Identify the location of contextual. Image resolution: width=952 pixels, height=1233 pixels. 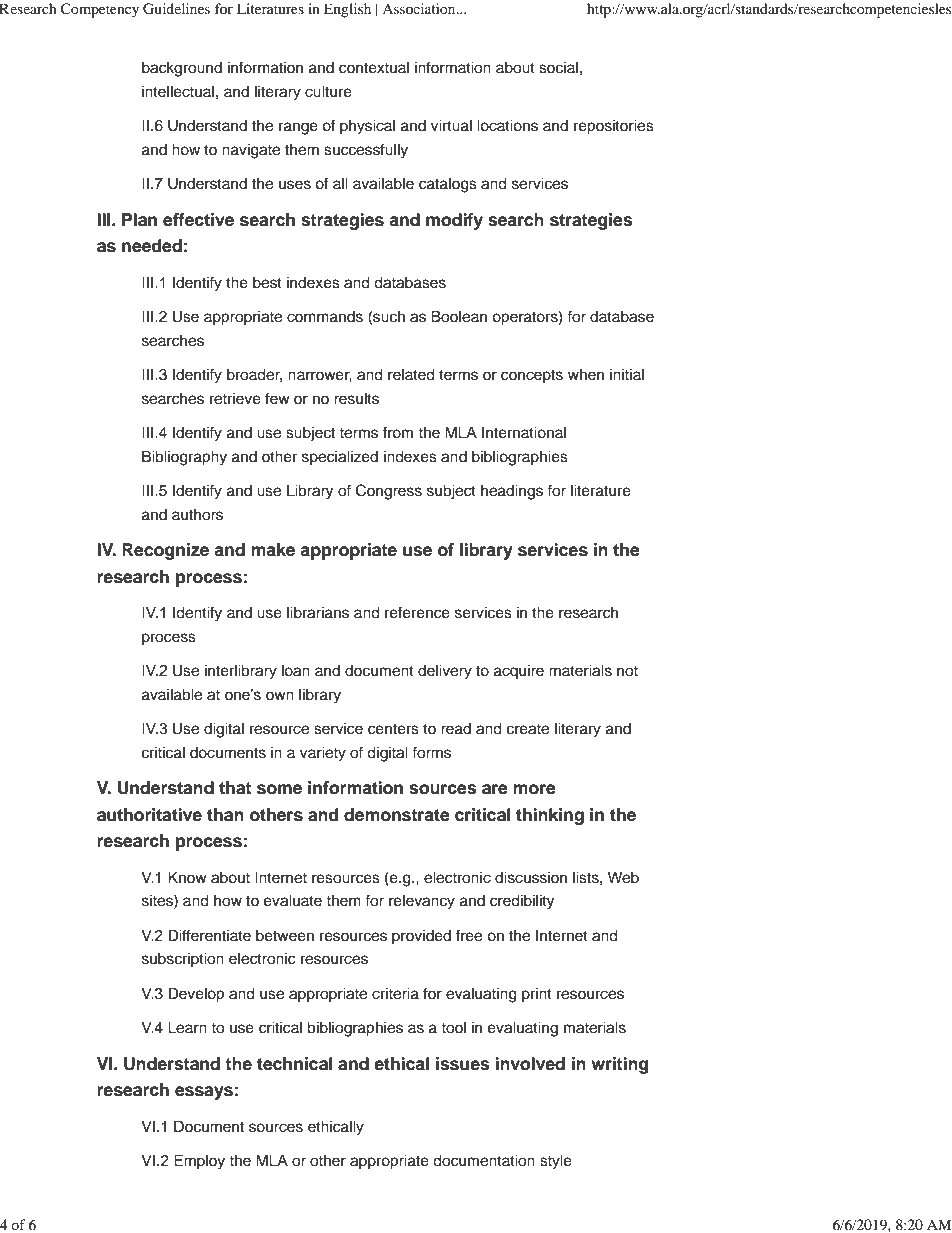
(374, 68).
